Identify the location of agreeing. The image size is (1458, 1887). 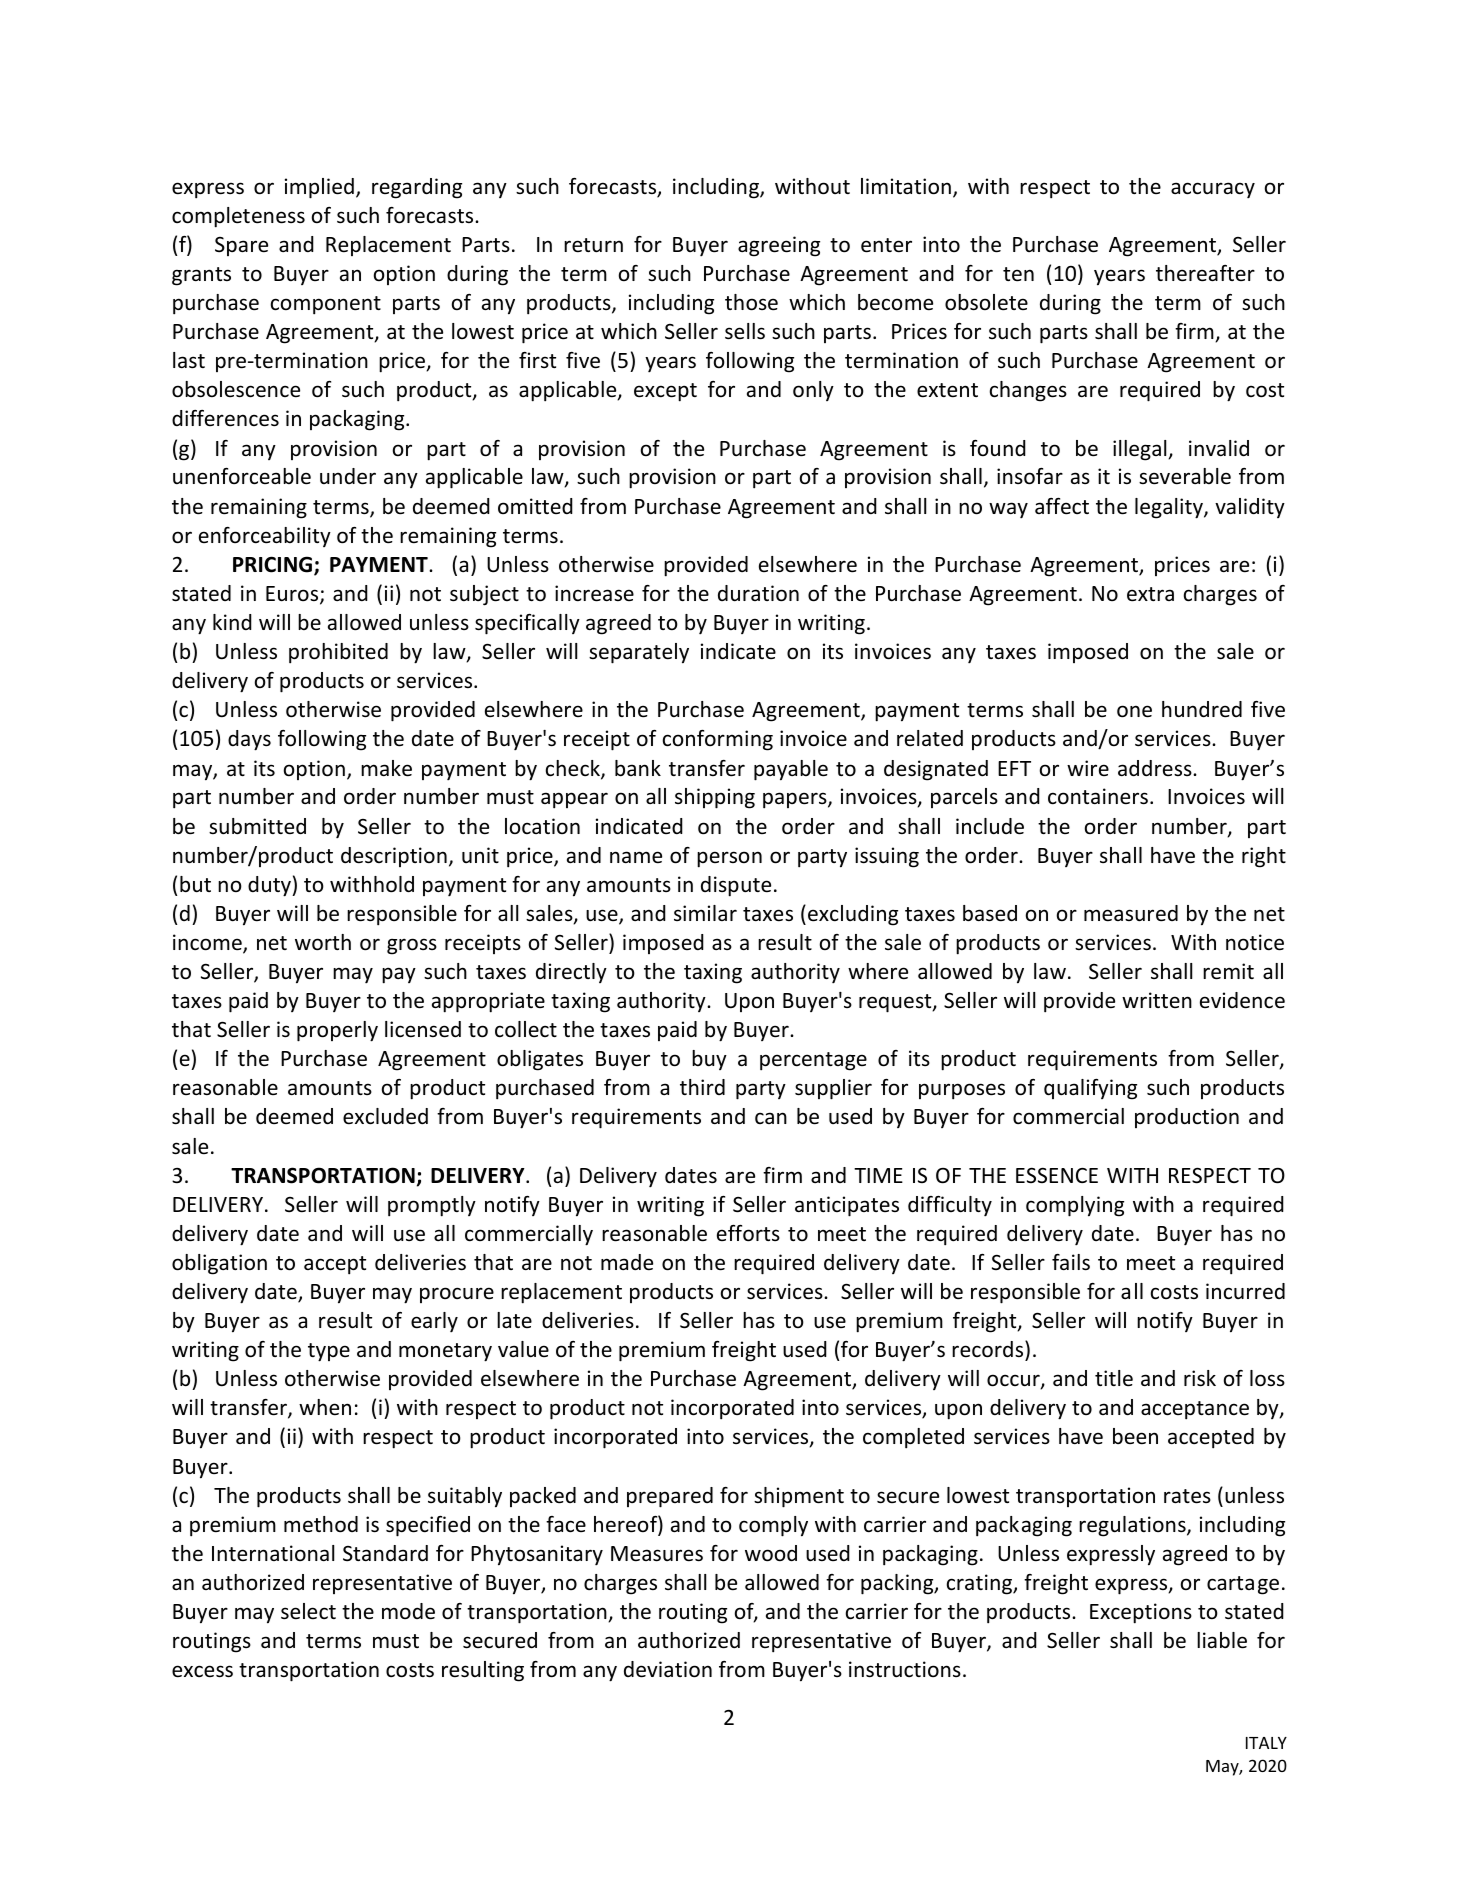
(779, 246).
